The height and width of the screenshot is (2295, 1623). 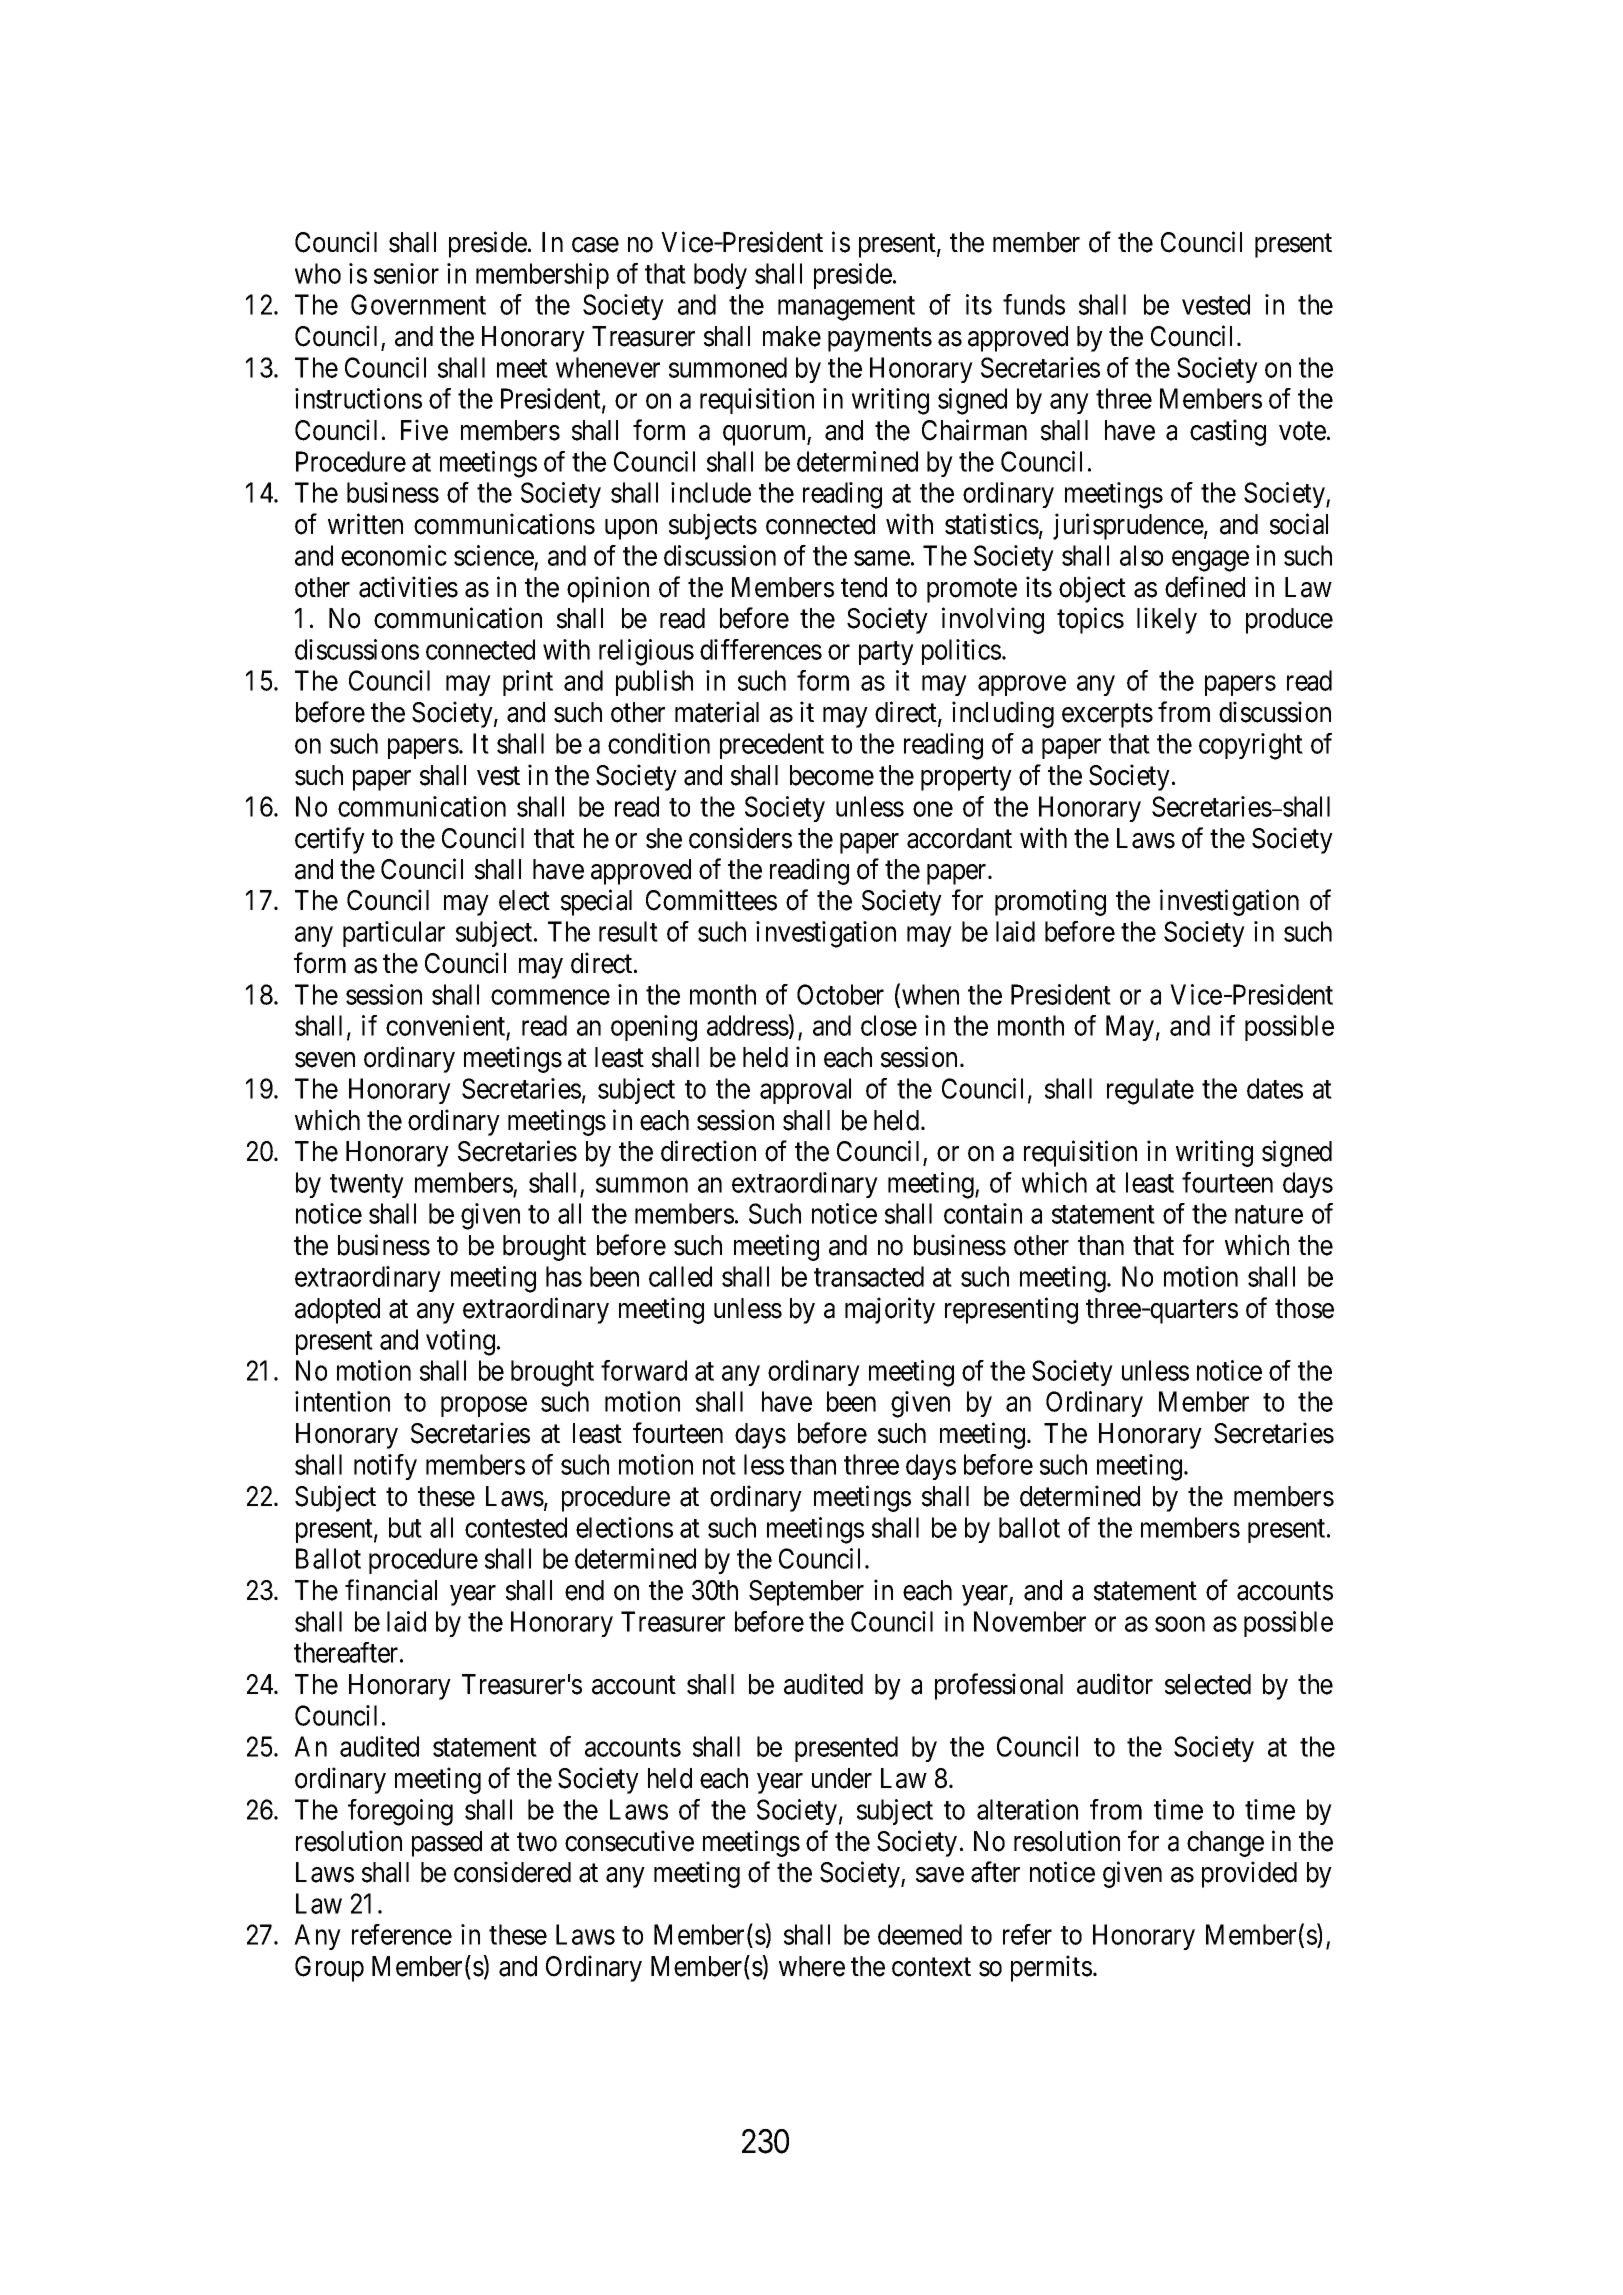 I want to click on provided, so click(x=1249, y=1874).
